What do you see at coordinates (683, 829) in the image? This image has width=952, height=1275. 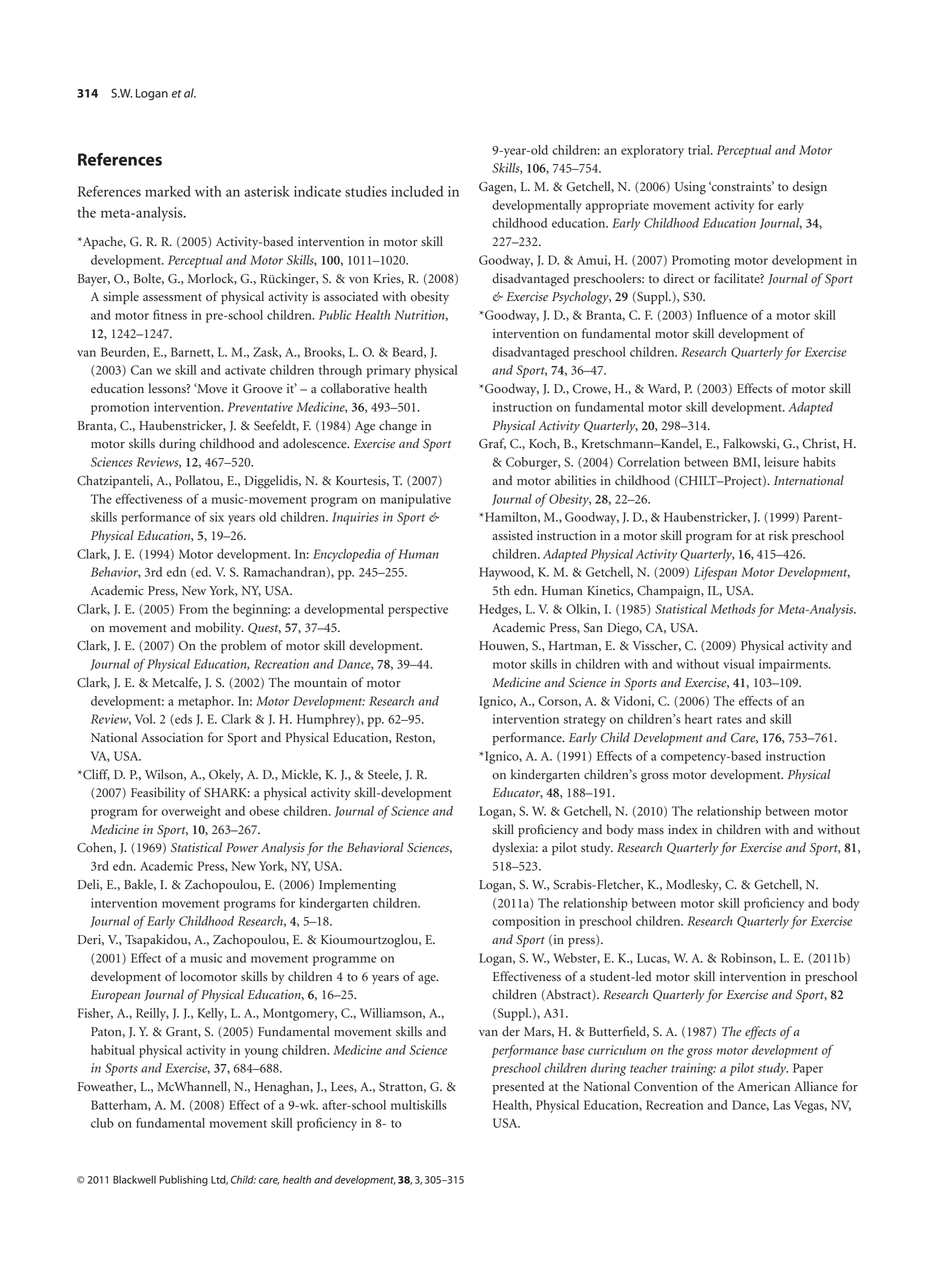 I see `index` at bounding box center [683, 829].
